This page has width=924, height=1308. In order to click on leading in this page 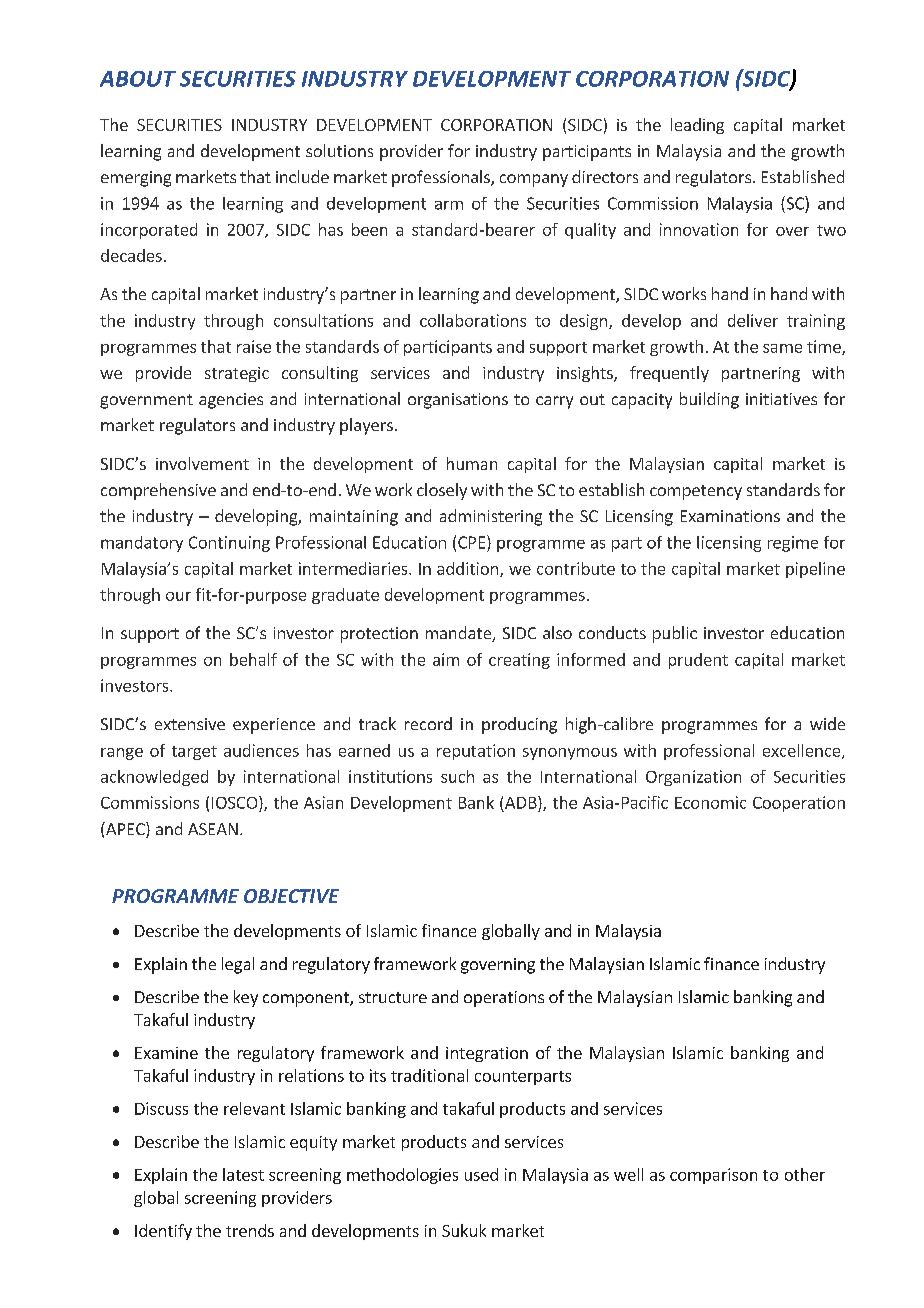, I will do `click(697, 126)`.
